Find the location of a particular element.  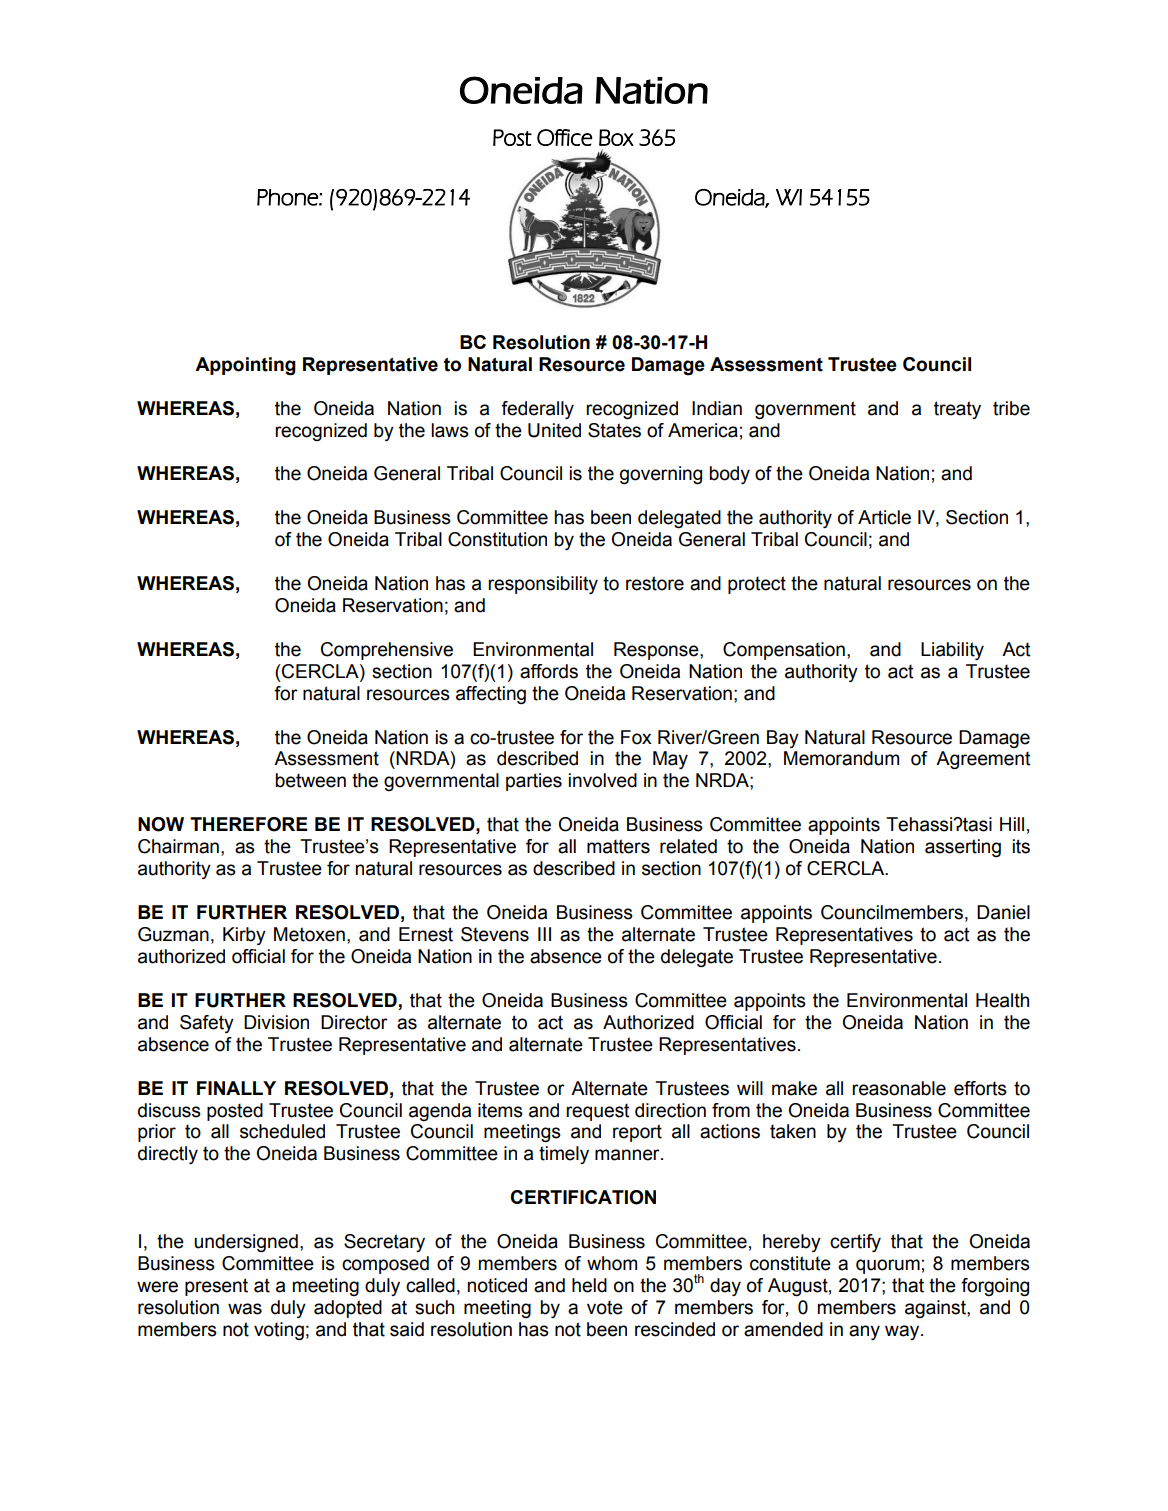

Fox is located at coordinates (636, 737).
